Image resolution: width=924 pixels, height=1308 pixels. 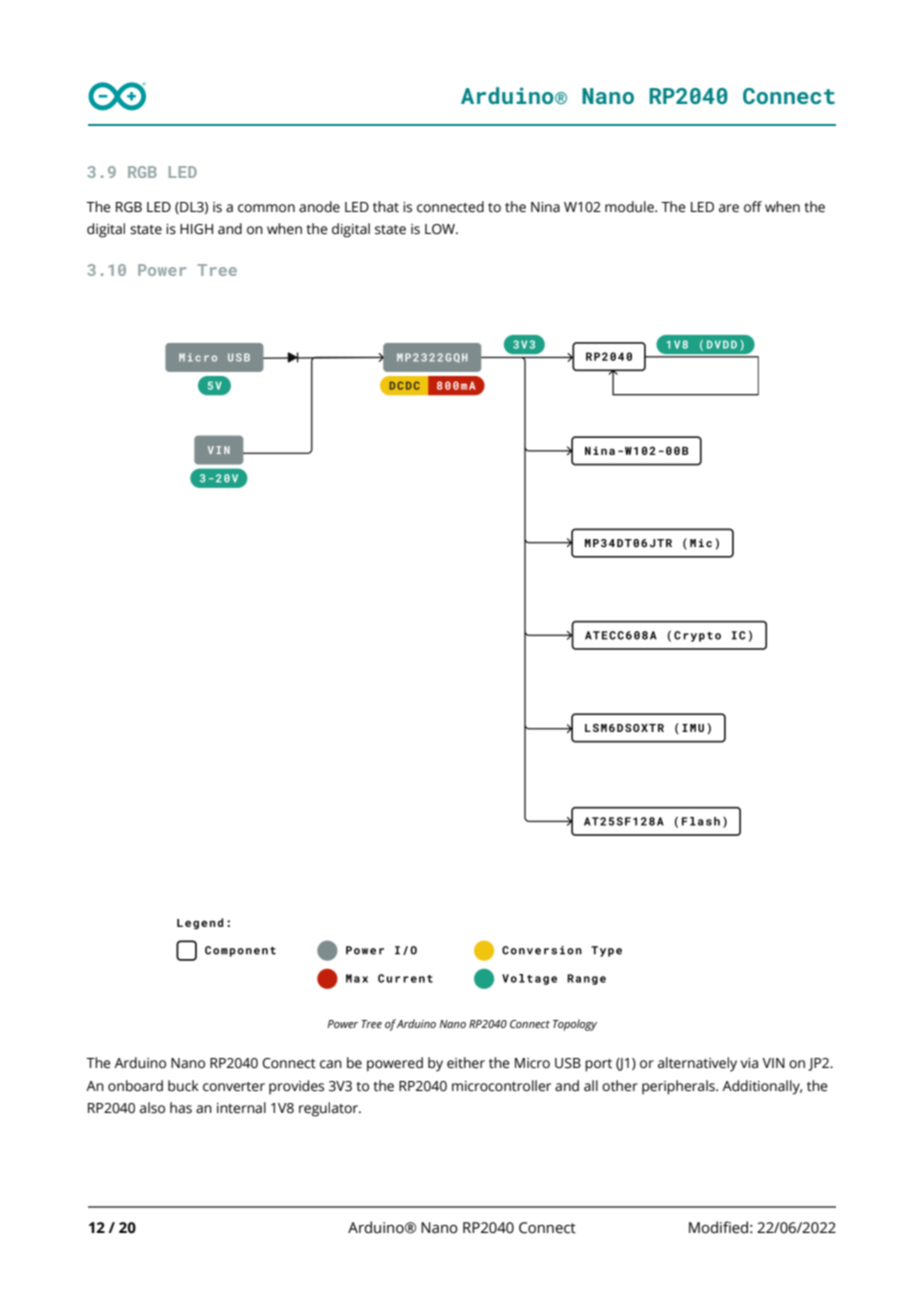 What do you see at coordinates (331, 1064) in the screenshot?
I see `can` at bounding box center [331, 1064].
